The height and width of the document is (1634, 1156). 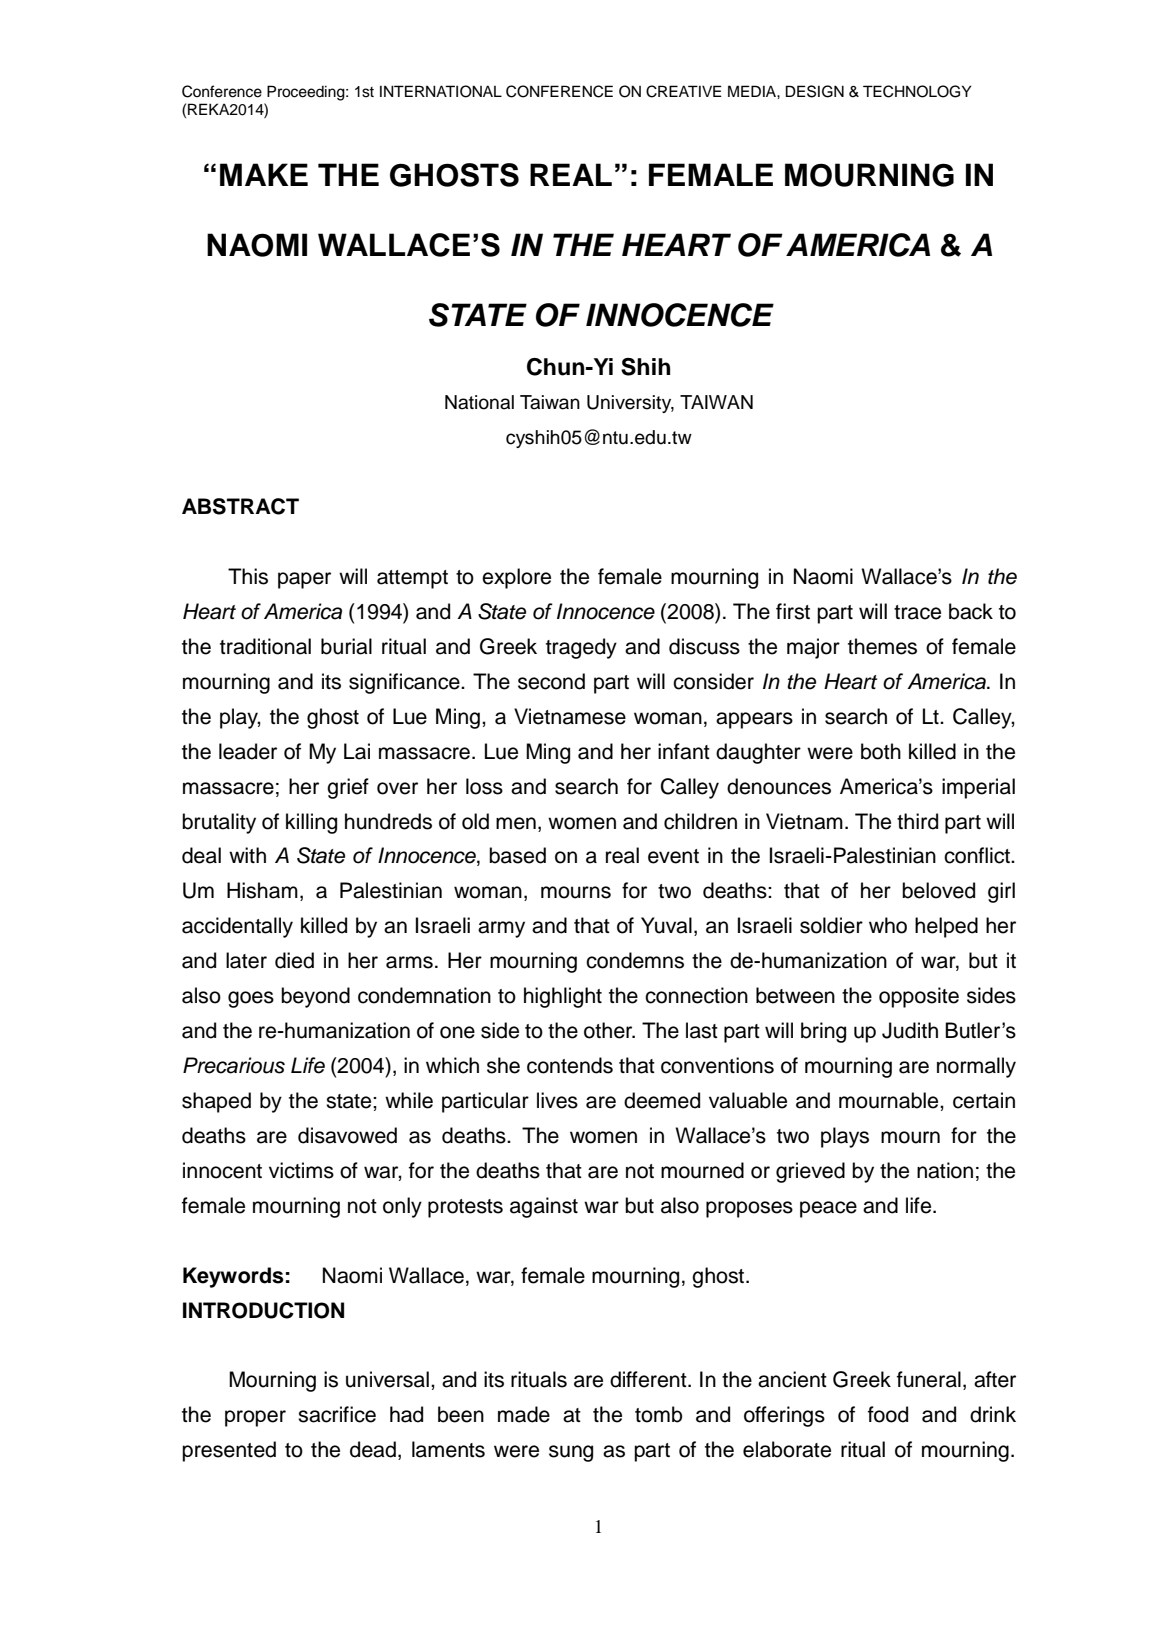 I want to click on infant, so click(x=684, y=751).
